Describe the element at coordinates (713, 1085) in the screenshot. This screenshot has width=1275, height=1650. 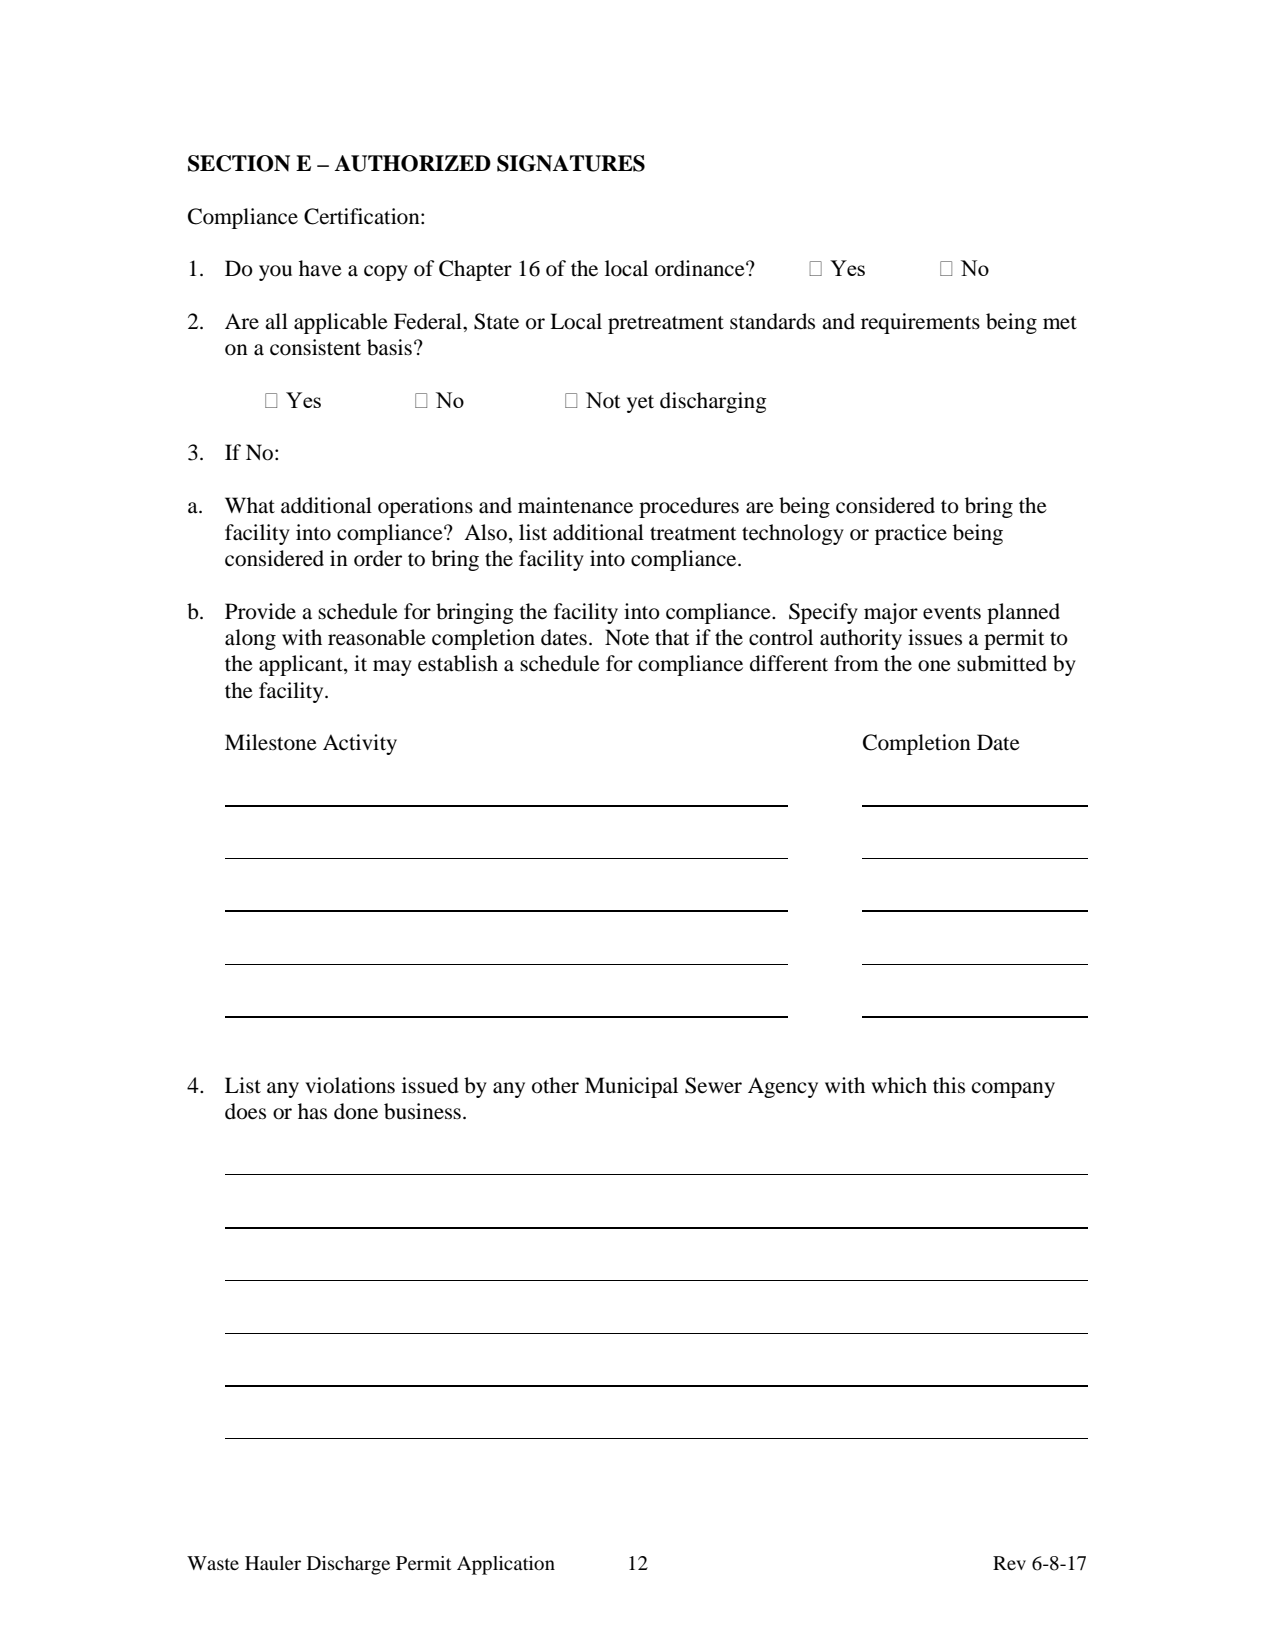
I see `Sewer` at that location.
